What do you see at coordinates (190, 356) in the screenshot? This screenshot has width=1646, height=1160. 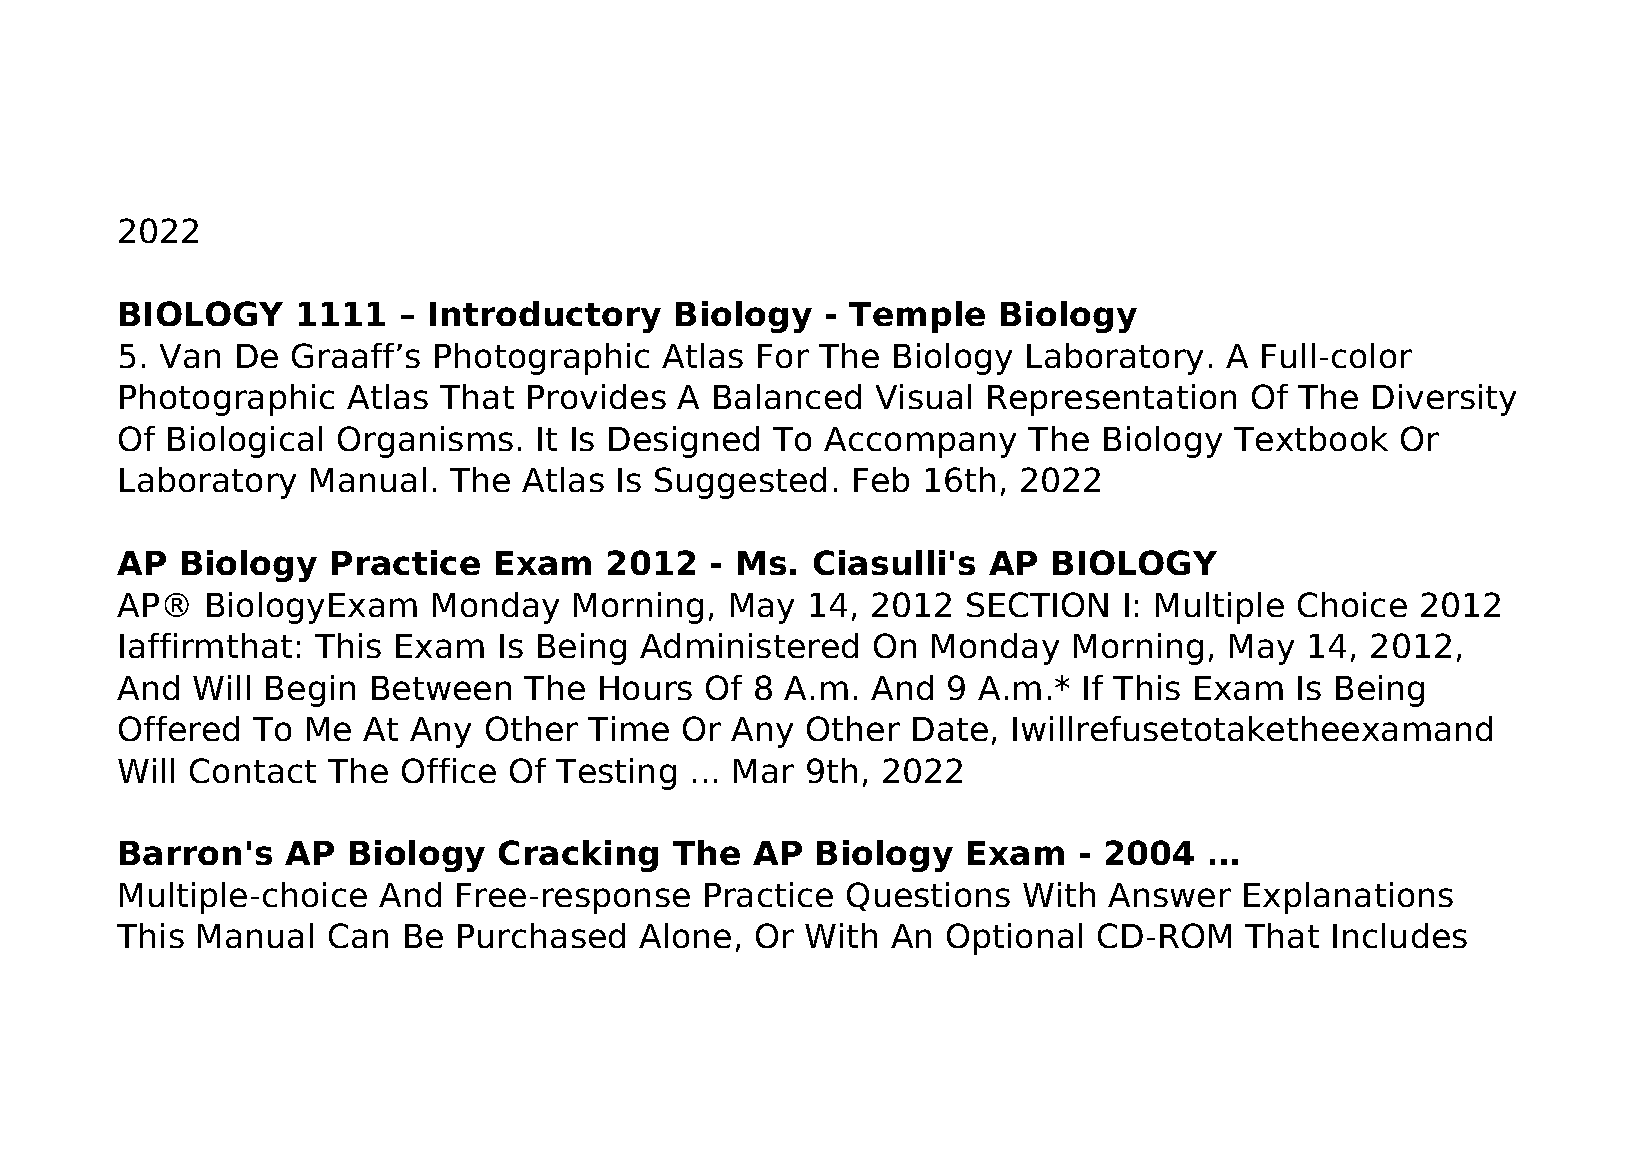 I see `Van` at bounding box center [190, 356].
